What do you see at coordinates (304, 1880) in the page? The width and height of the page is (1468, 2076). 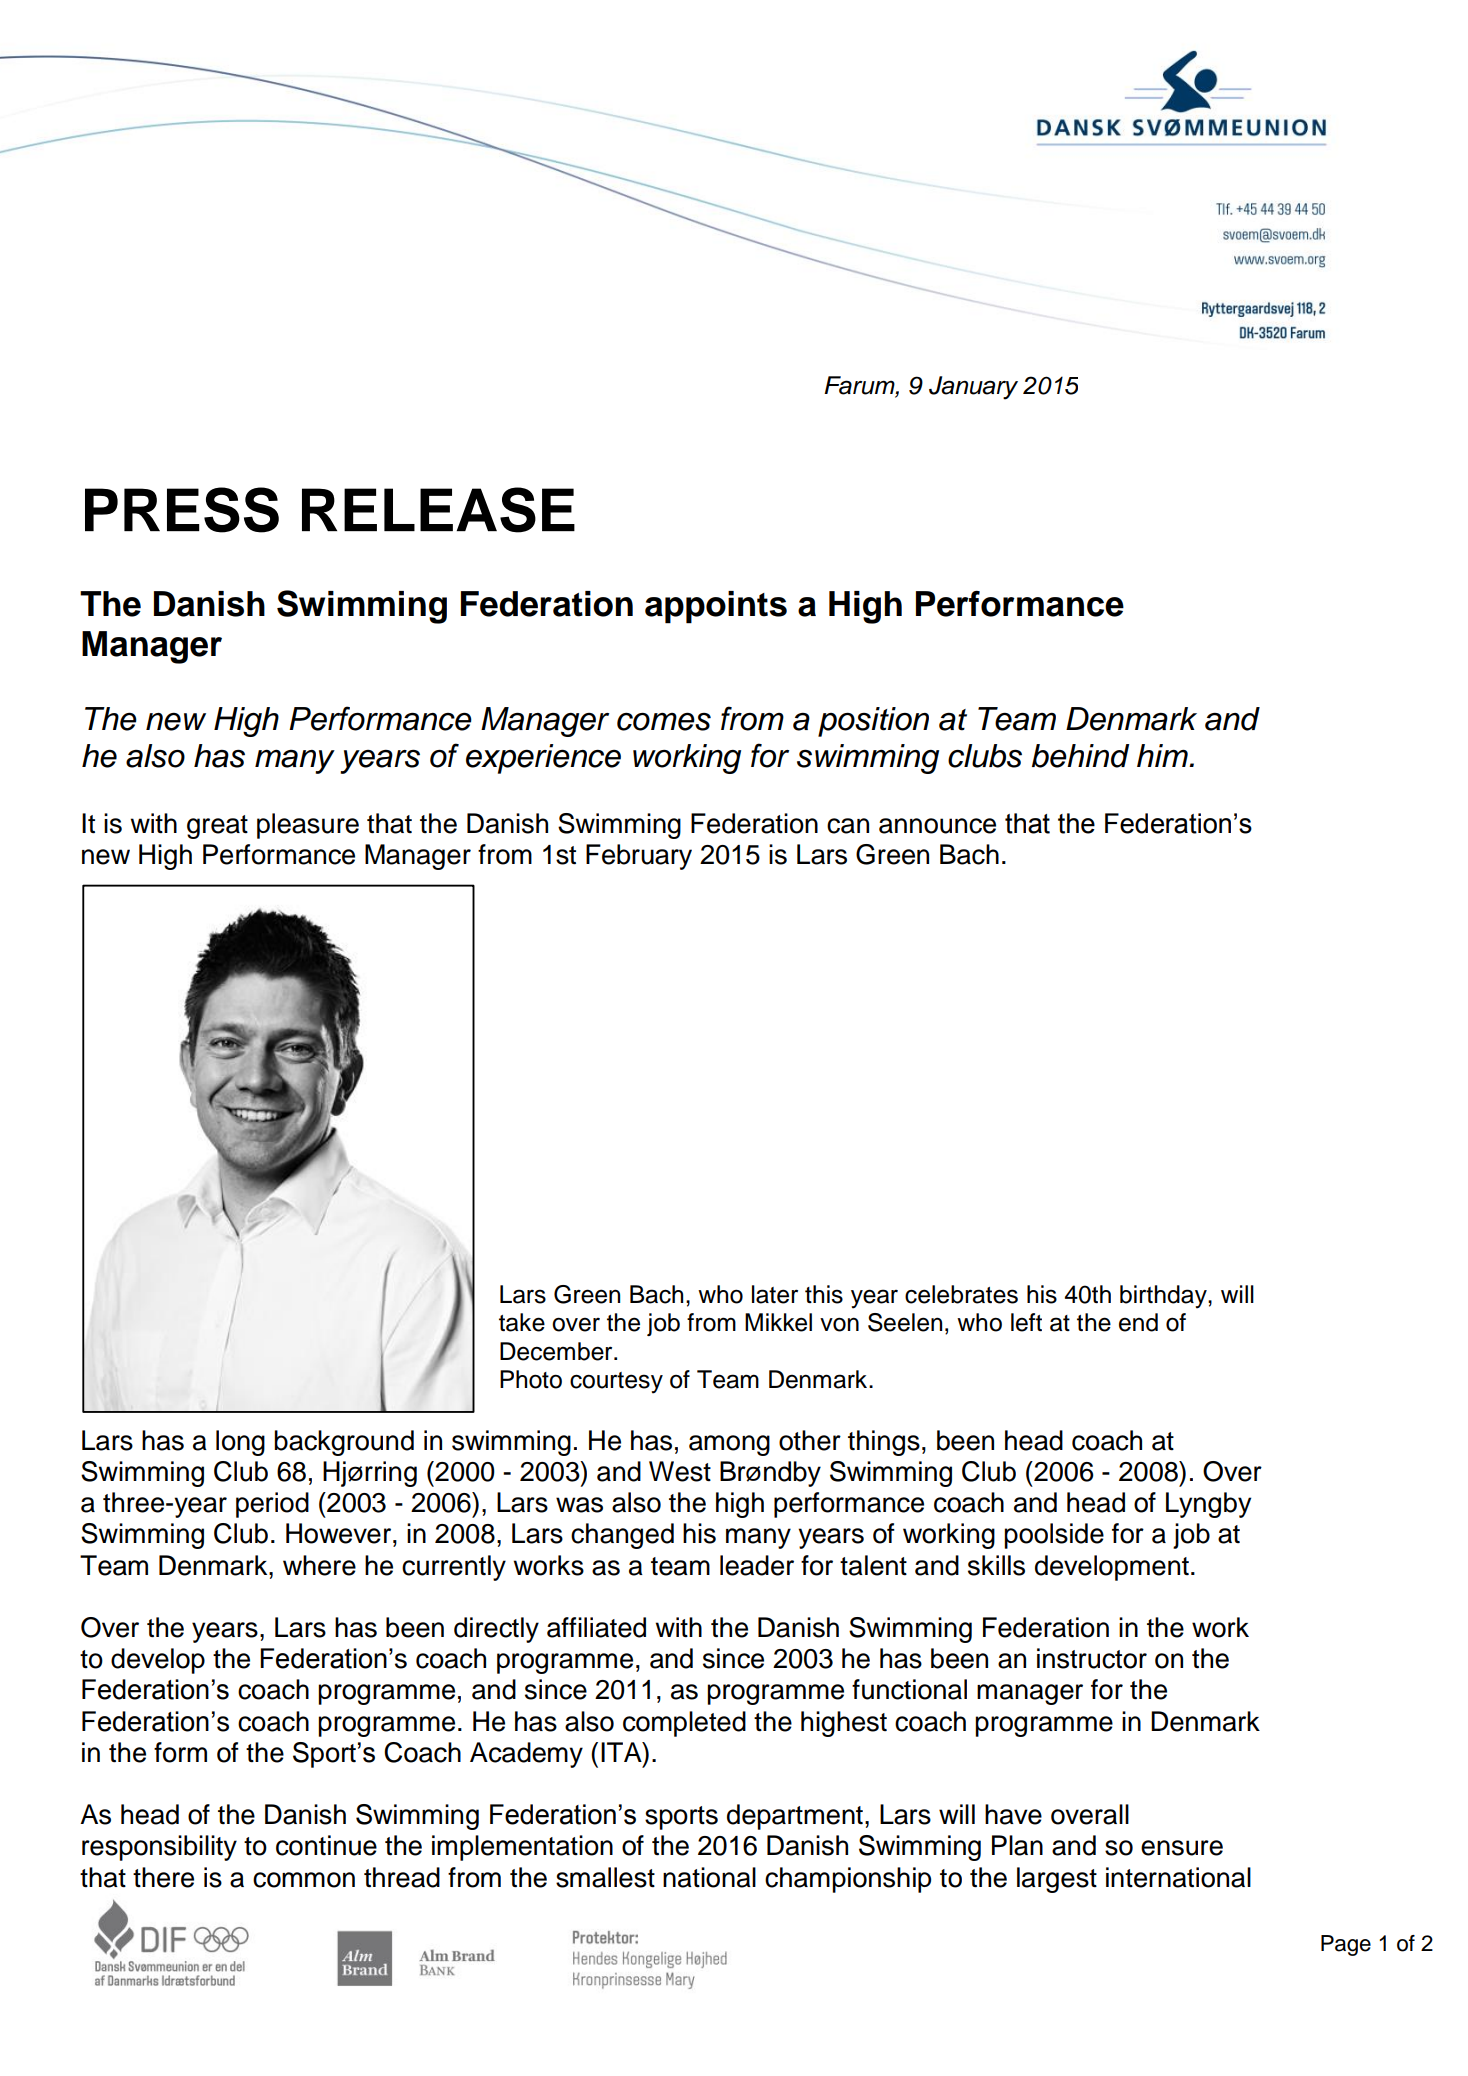 I see `common` at bounding box center [304, 1880].
